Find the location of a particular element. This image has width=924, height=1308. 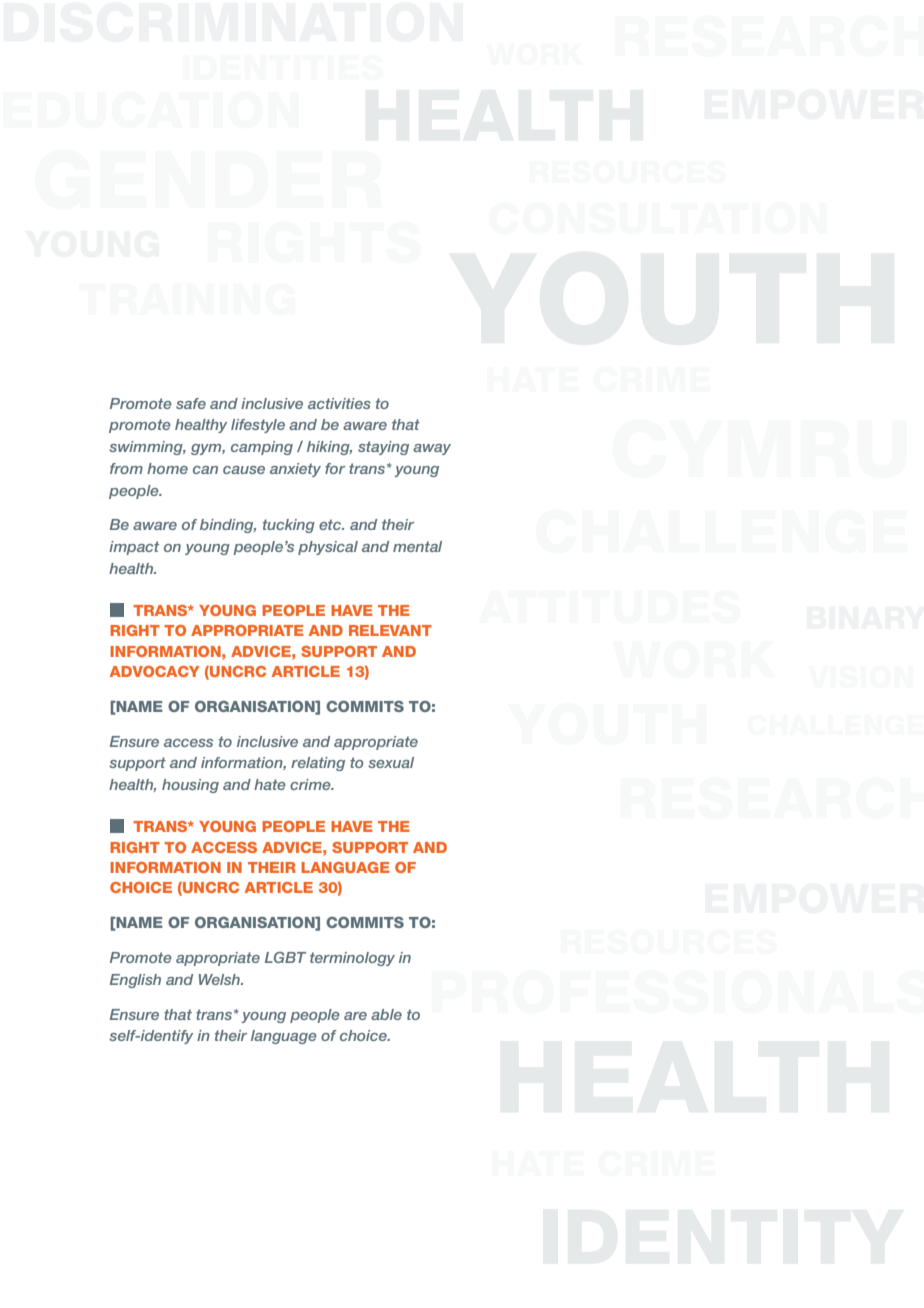

lifestyle is located at coordinates (258, 426).
